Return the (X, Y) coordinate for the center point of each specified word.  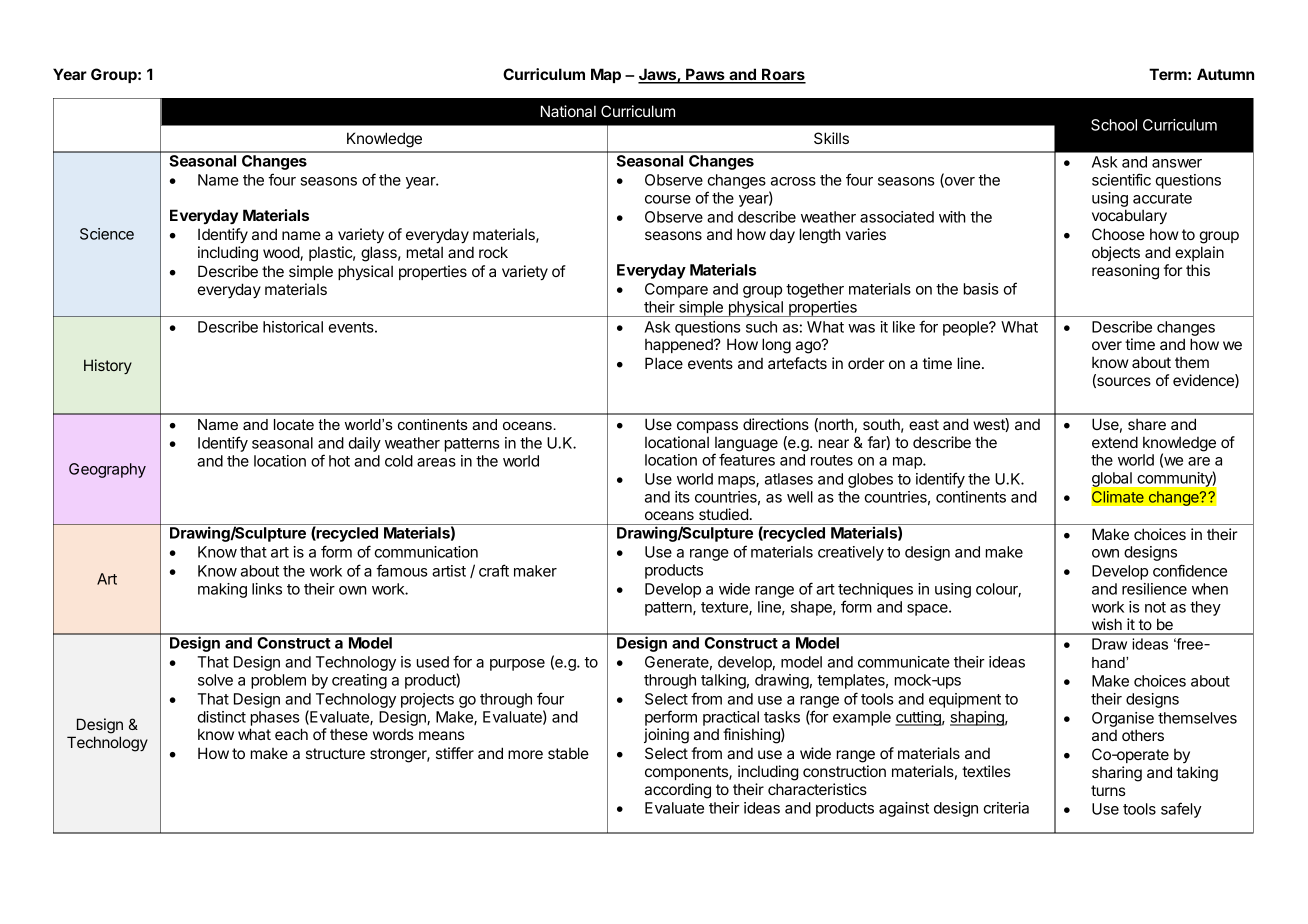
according (678, 791)
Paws (705, 75)
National (568, 111)
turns (1108, 790)
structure (335, 753)
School (1114, 125)
